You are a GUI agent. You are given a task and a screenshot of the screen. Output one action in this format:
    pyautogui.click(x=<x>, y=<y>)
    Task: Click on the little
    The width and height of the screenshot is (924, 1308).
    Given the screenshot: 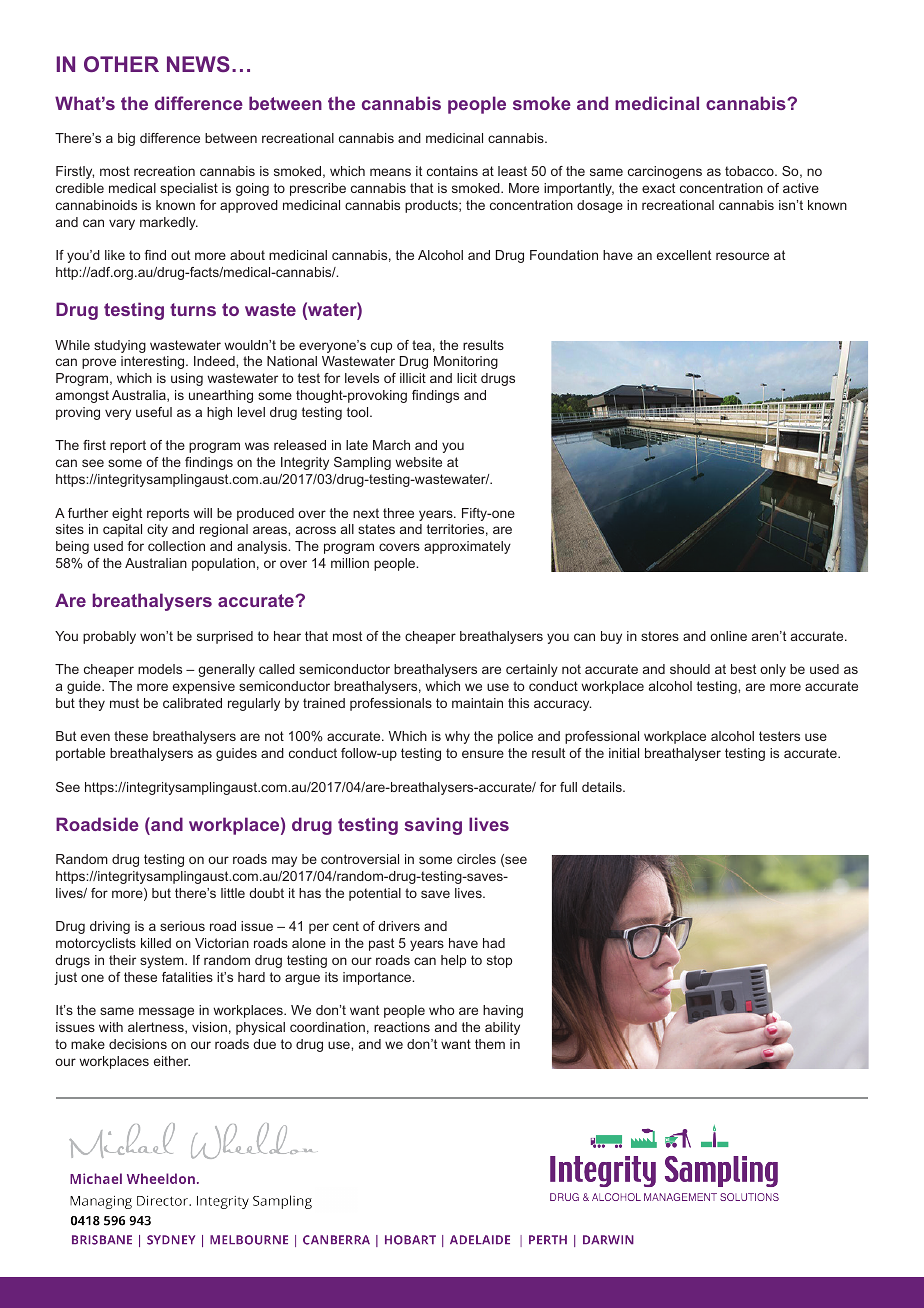 What is the action you would take?
    pyautogui.click(x=233, y=893)
